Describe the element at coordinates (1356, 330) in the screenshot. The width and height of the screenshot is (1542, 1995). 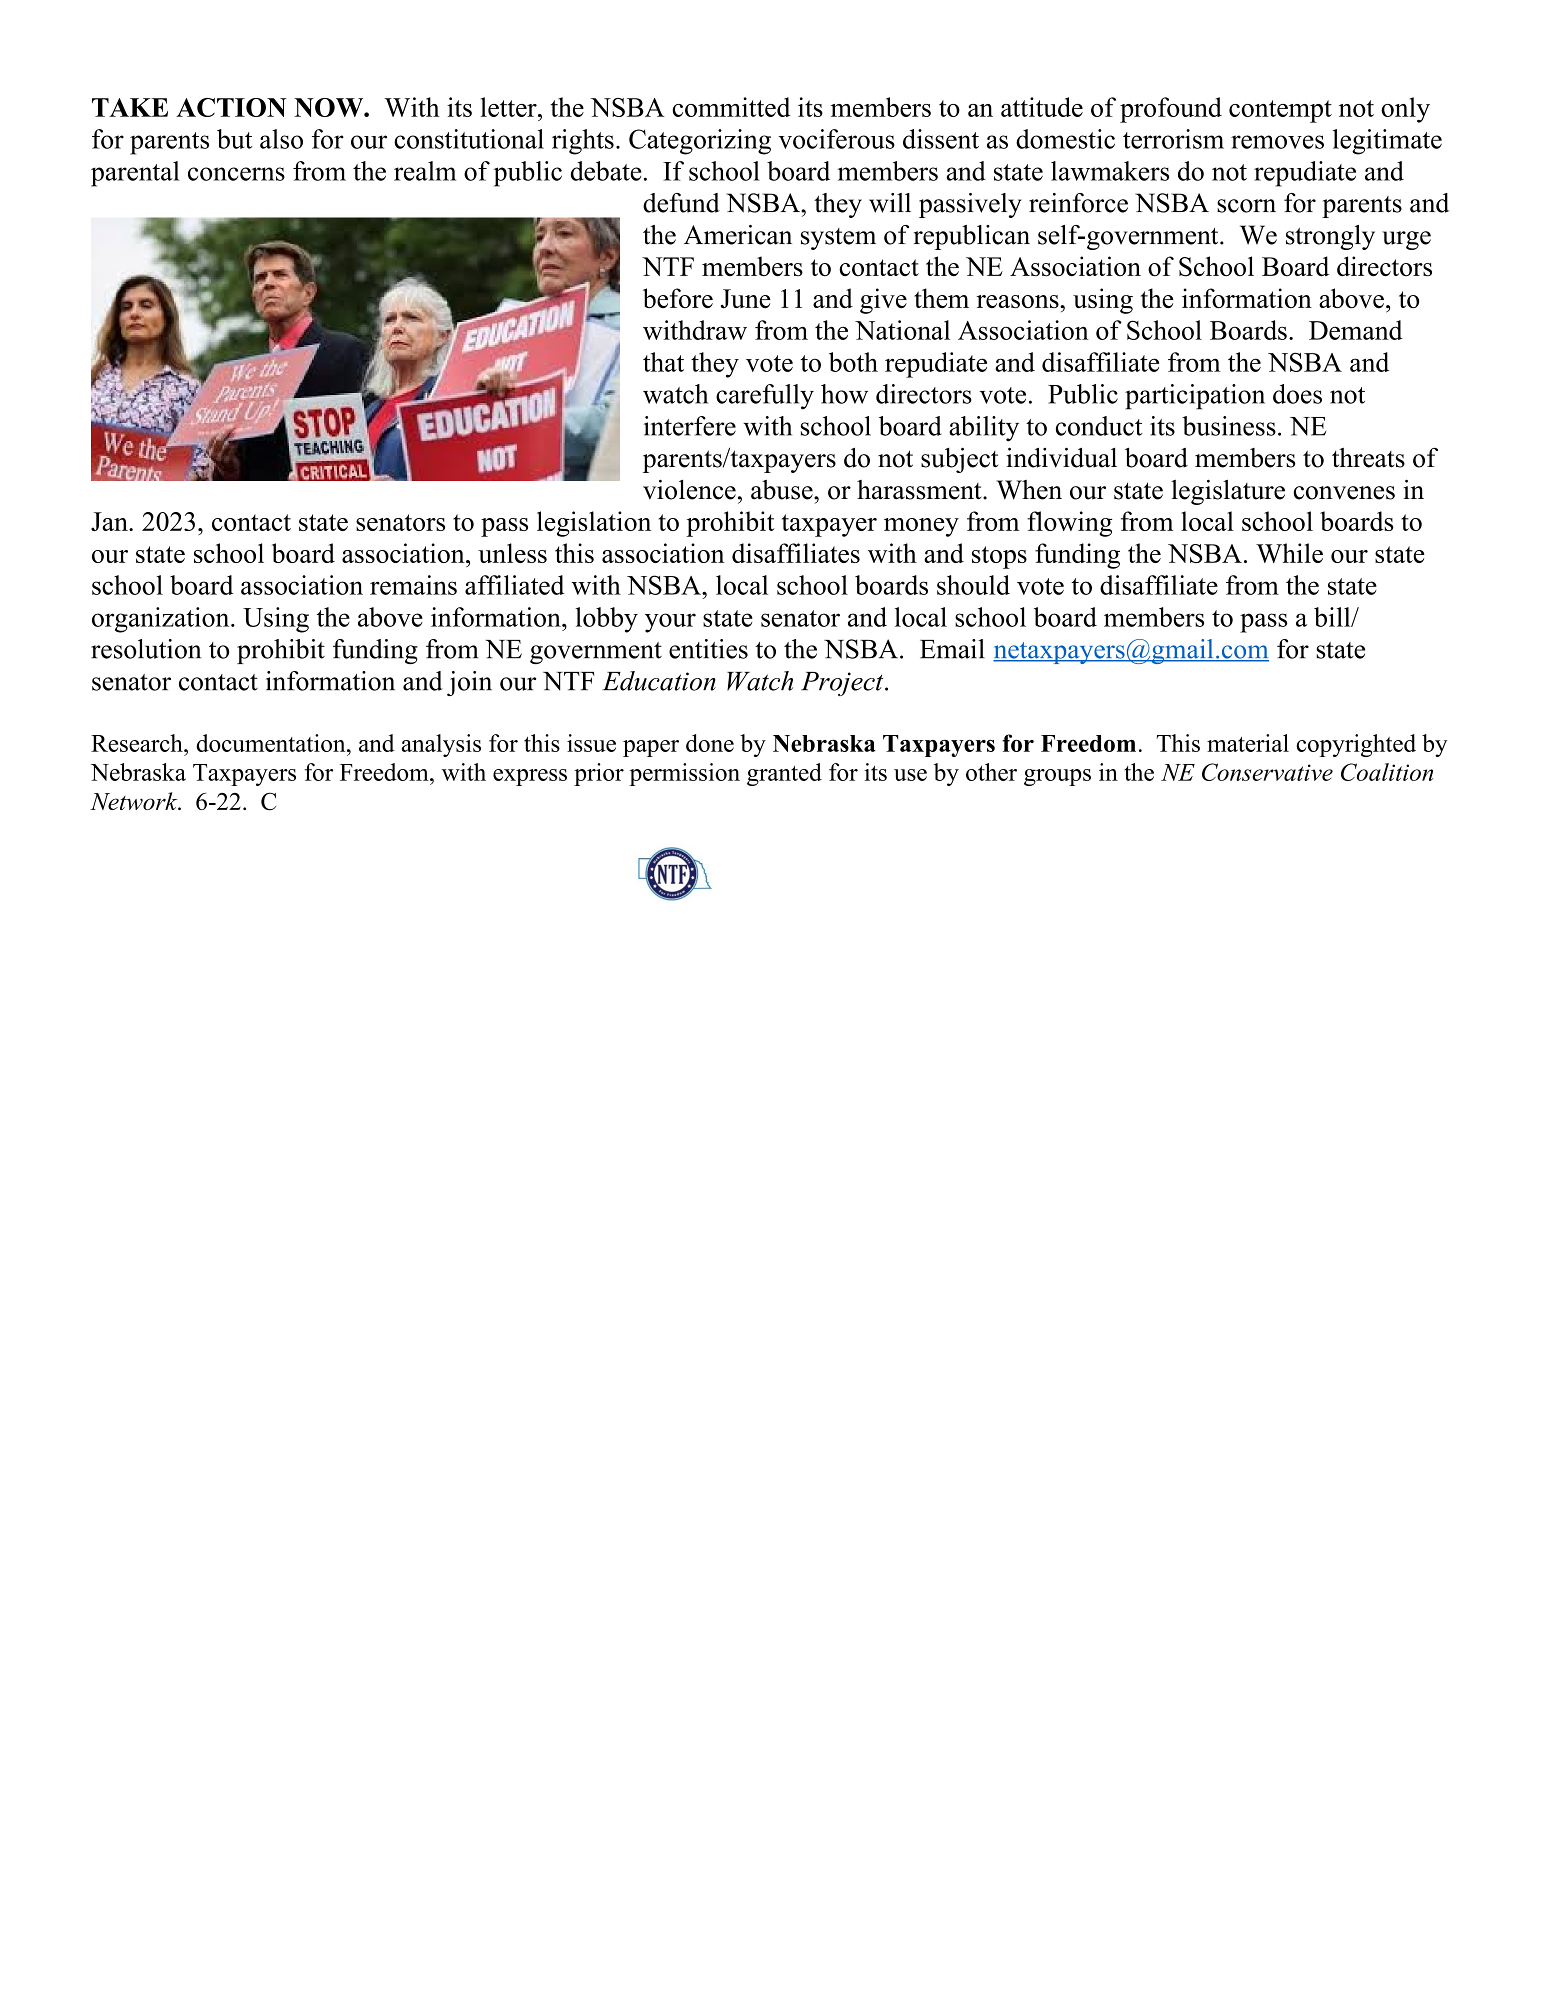
I see `Demand` at that location.
